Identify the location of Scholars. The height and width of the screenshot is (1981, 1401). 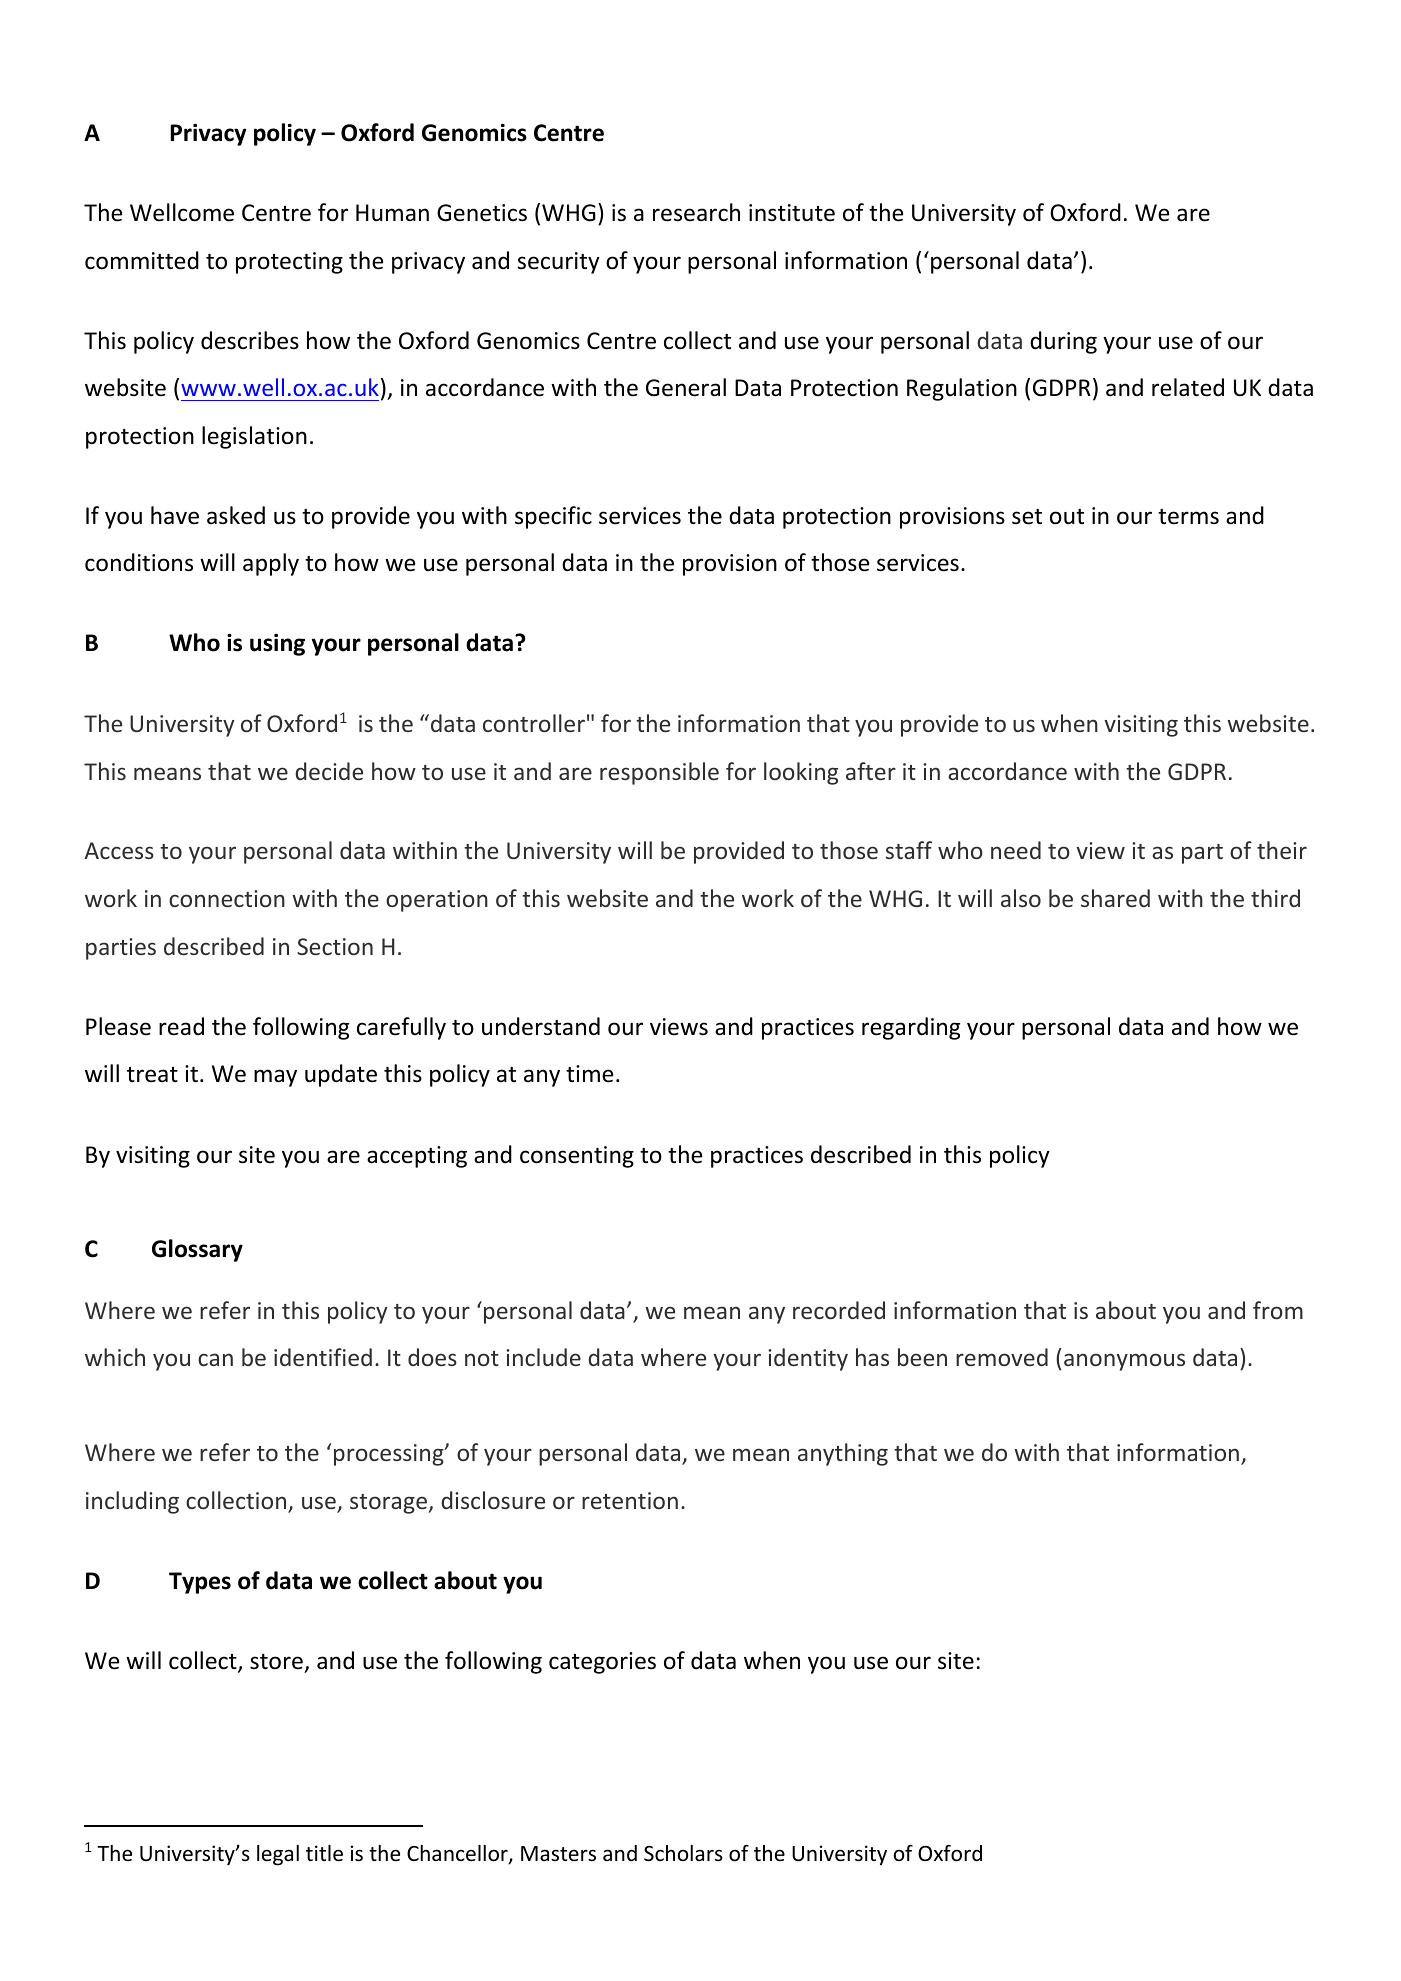
(683, 1853).
